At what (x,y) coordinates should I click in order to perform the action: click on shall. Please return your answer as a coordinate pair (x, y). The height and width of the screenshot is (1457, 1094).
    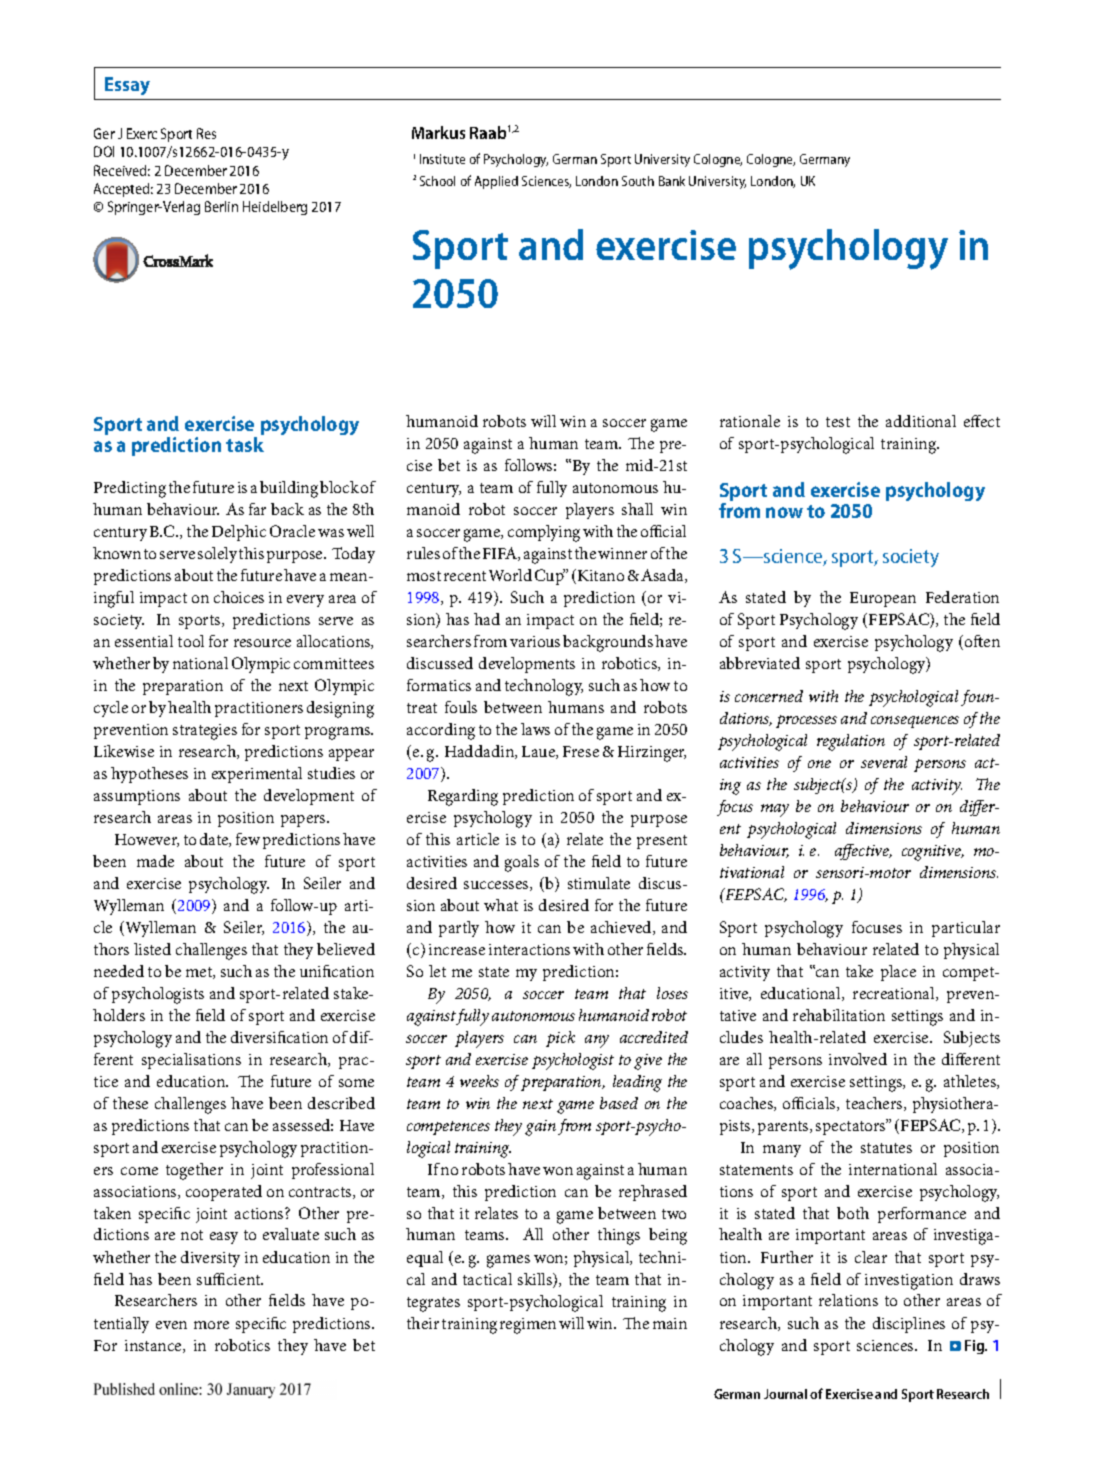
    Looking at the image, I should click on (637, 509).
